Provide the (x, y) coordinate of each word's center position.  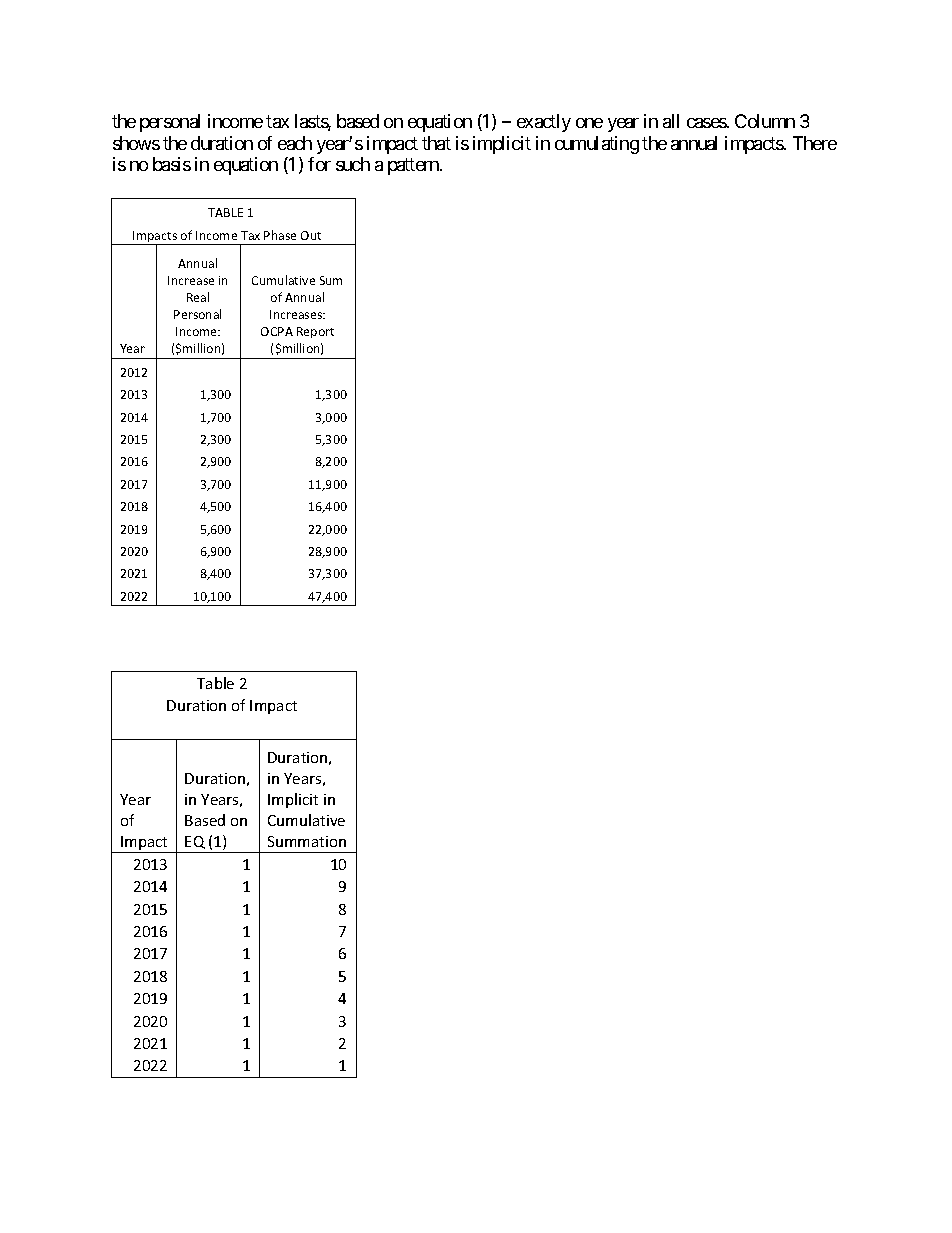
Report (315, 332)
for (319, 164)
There (815, 143)
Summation (307, 841)
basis (172, 164)
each (295, 143)
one (589, 123)
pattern (414, 167)
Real (198, 297)
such (353, 164)
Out (311, 235)
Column (765, 121)
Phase (280, 235)
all (671, 121)
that (436, 143)
